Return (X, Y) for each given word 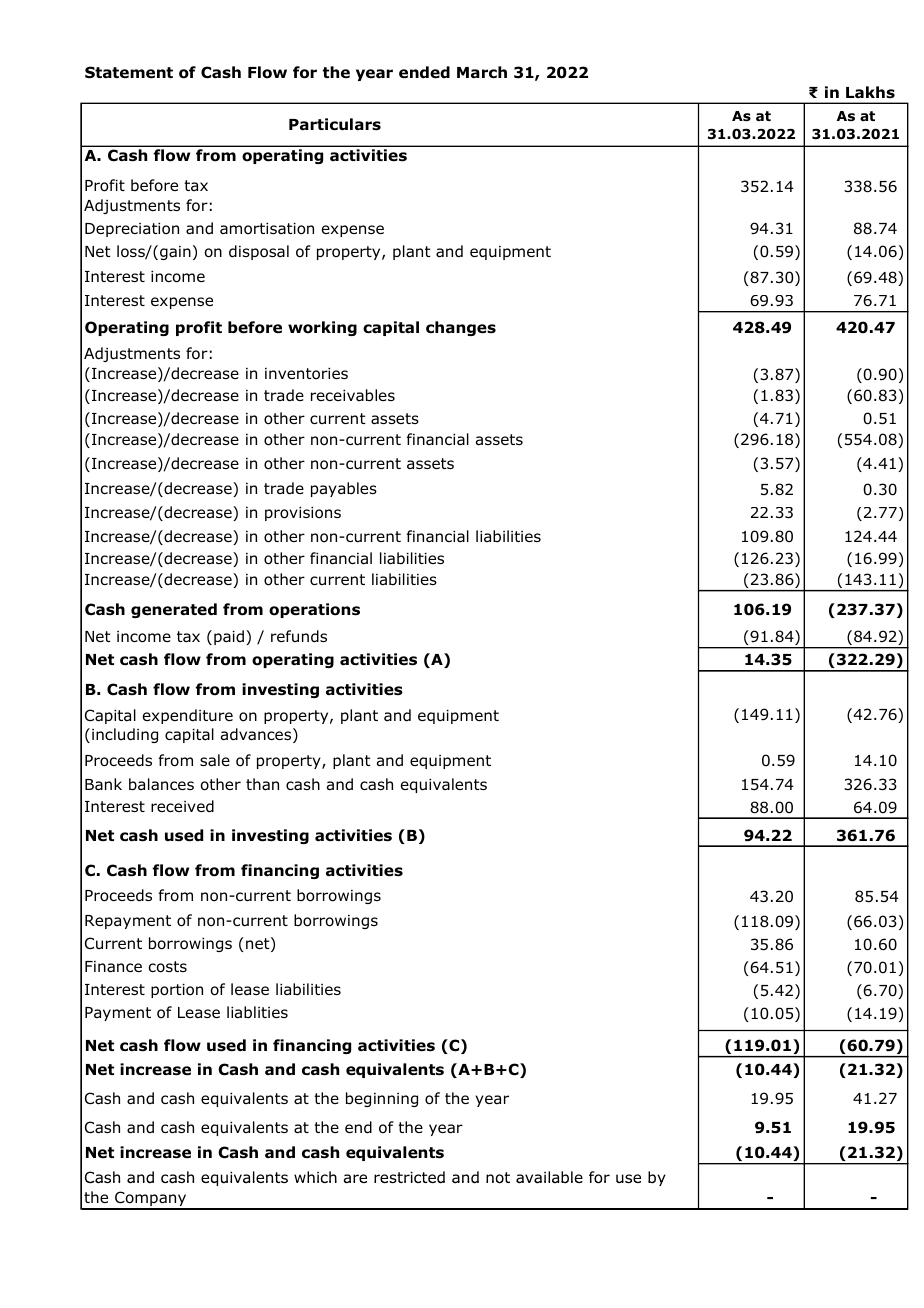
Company (151, 1200)
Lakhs (870, 92)
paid (229, 637)
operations (314, 610)
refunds (299, 636)
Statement (129, 72)
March (482, 72)
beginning (382, 1099)
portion (177, 991)
